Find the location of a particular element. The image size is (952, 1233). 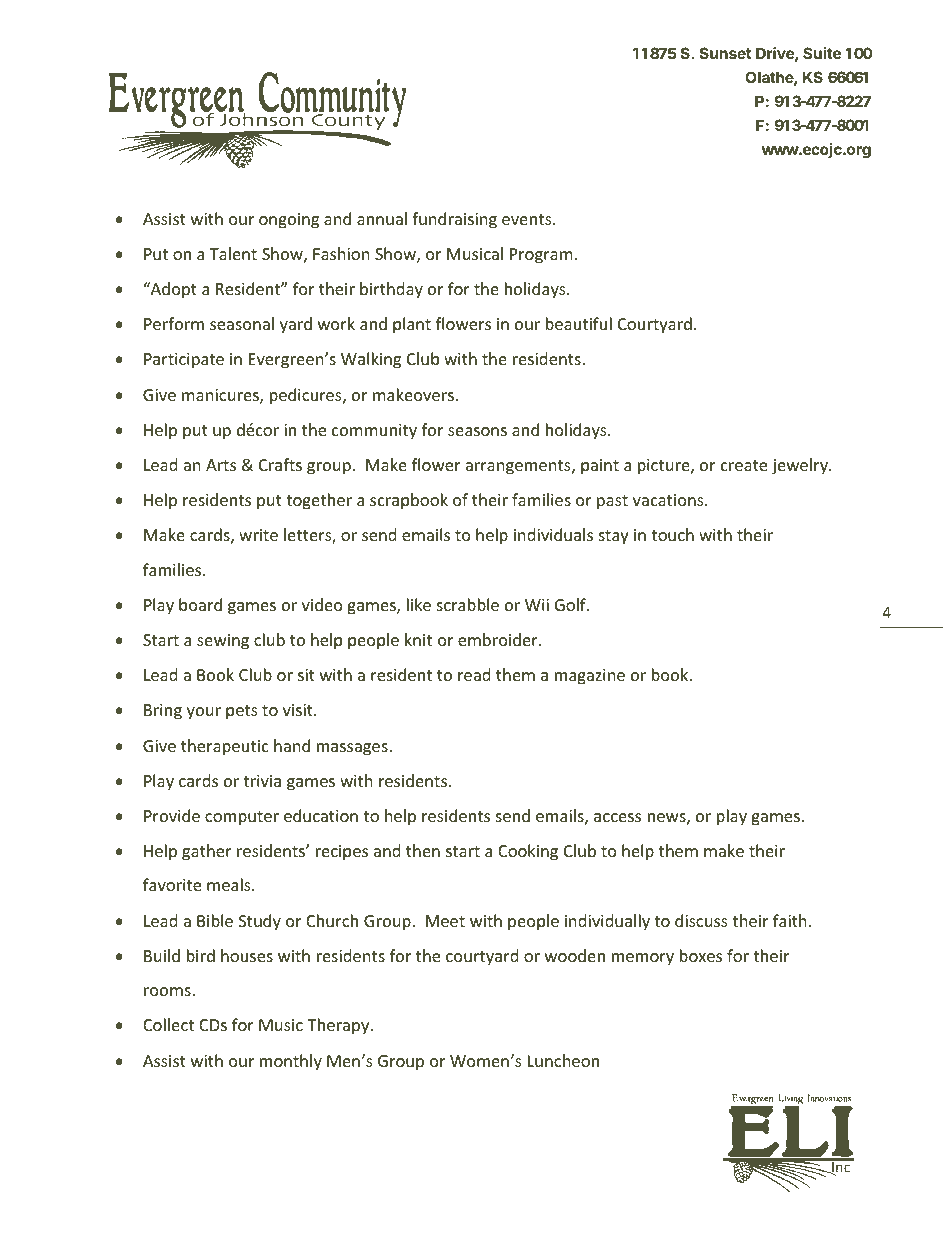

discuss is located at coordinates (701, 920).
